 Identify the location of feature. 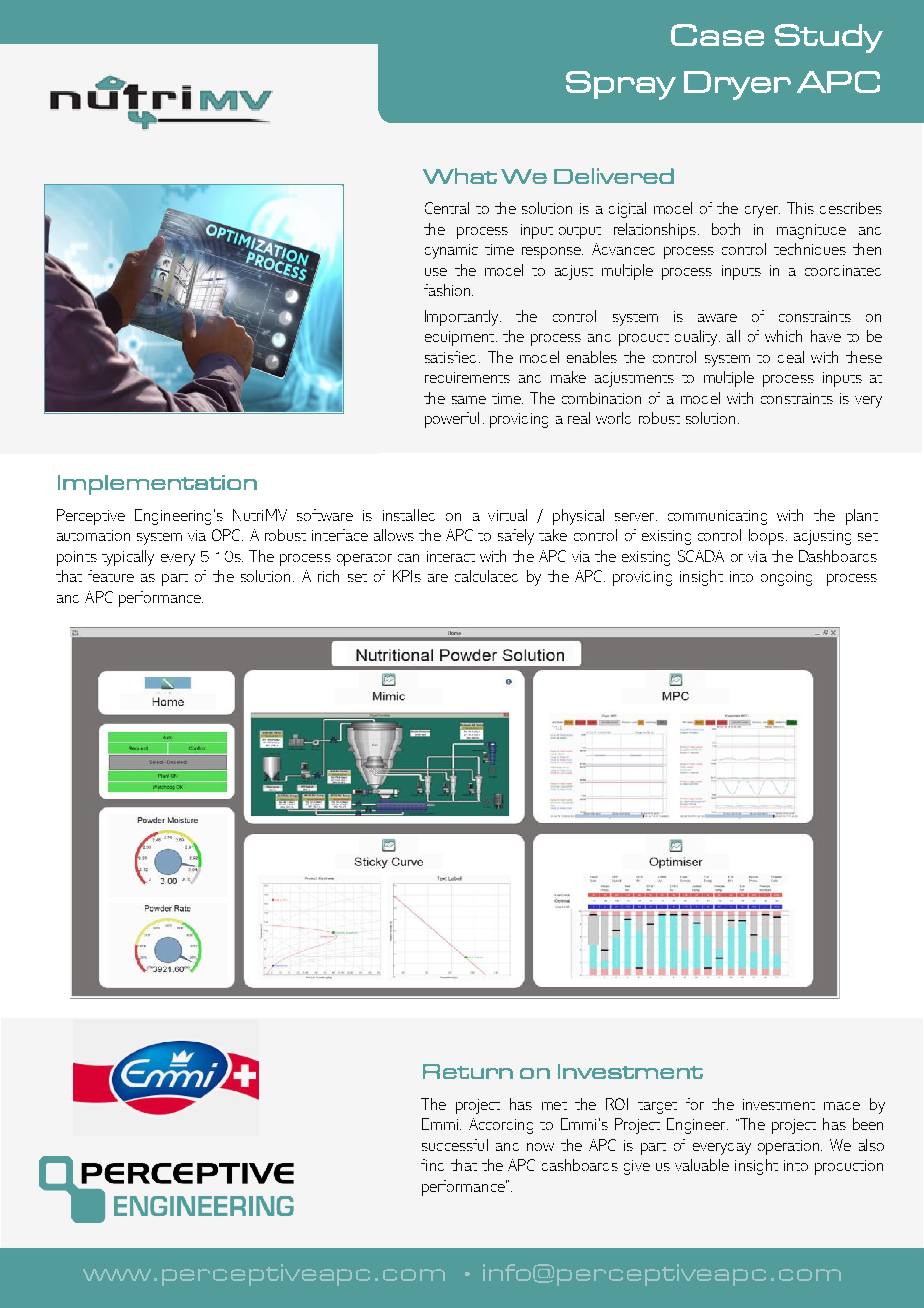
(111, 576).
